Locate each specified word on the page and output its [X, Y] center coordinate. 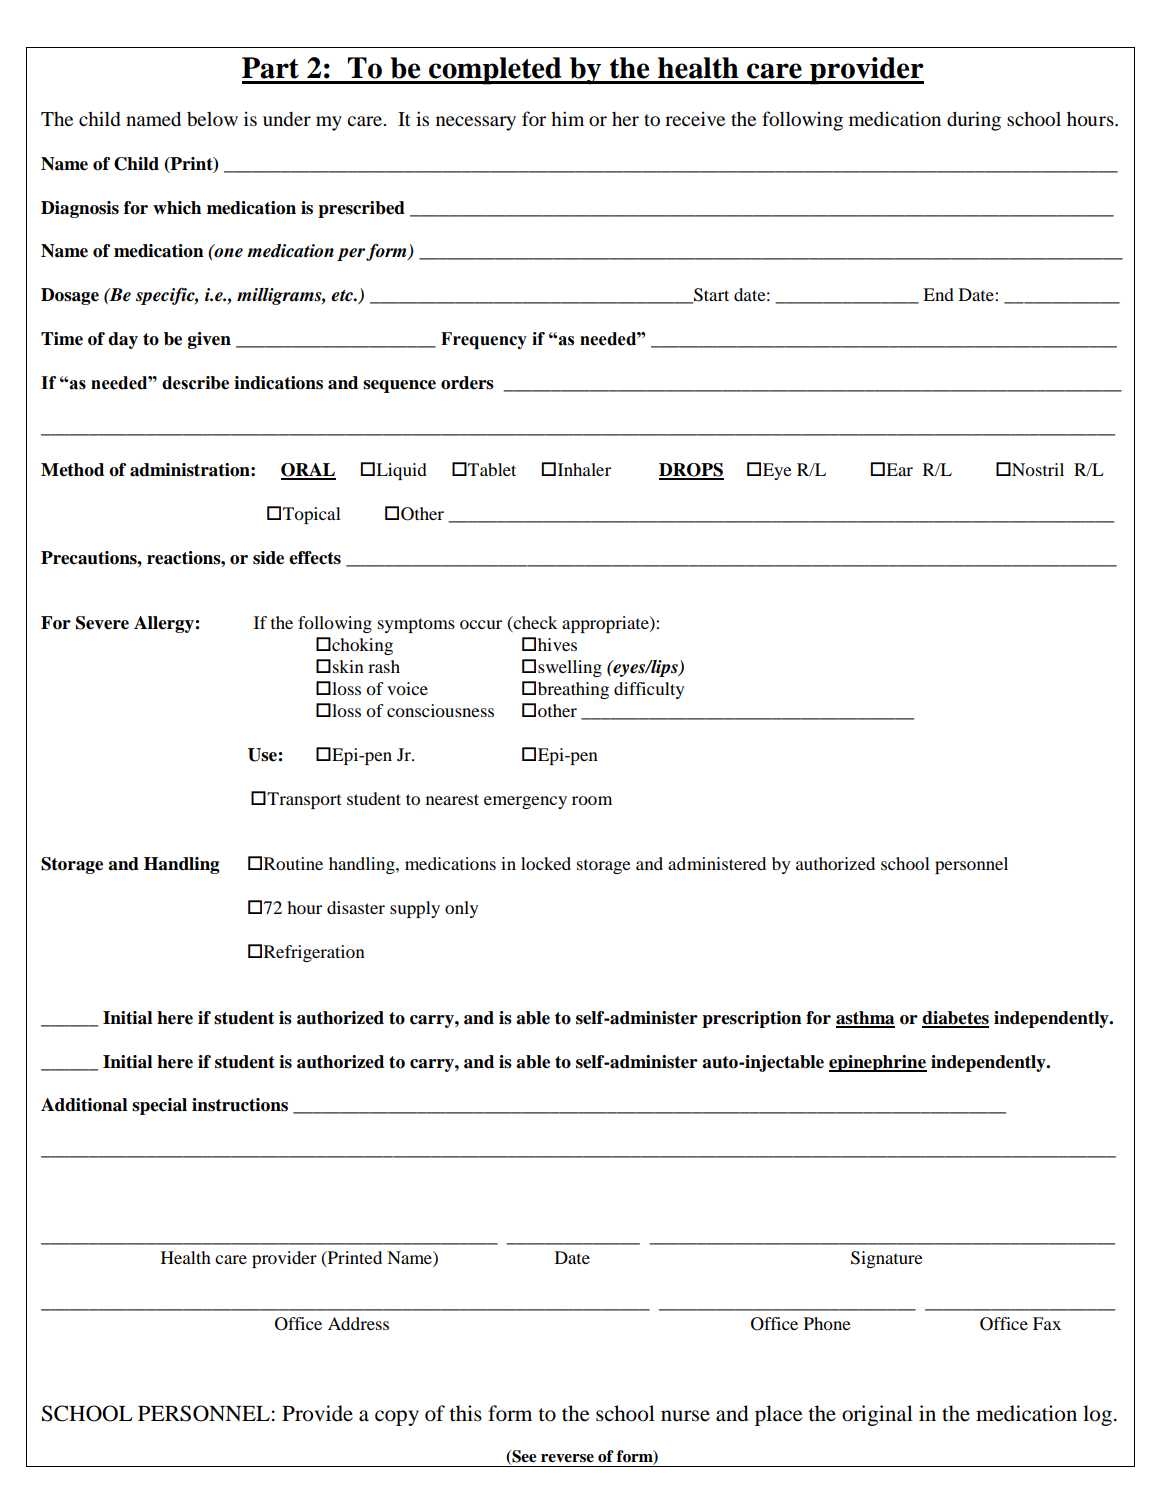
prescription [752, 1019]
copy [397, 1418]
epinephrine [878, 1063]
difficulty [649, 690]
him [567, 118]
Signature [887, 1259]
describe [195, 383]
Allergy [164, 624]
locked [546, 863]
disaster [356, 907]
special [159, 1106]
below [212, 119]
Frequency [484, 340]
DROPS [691, 471]
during [974, 121]
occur [481, 624]
